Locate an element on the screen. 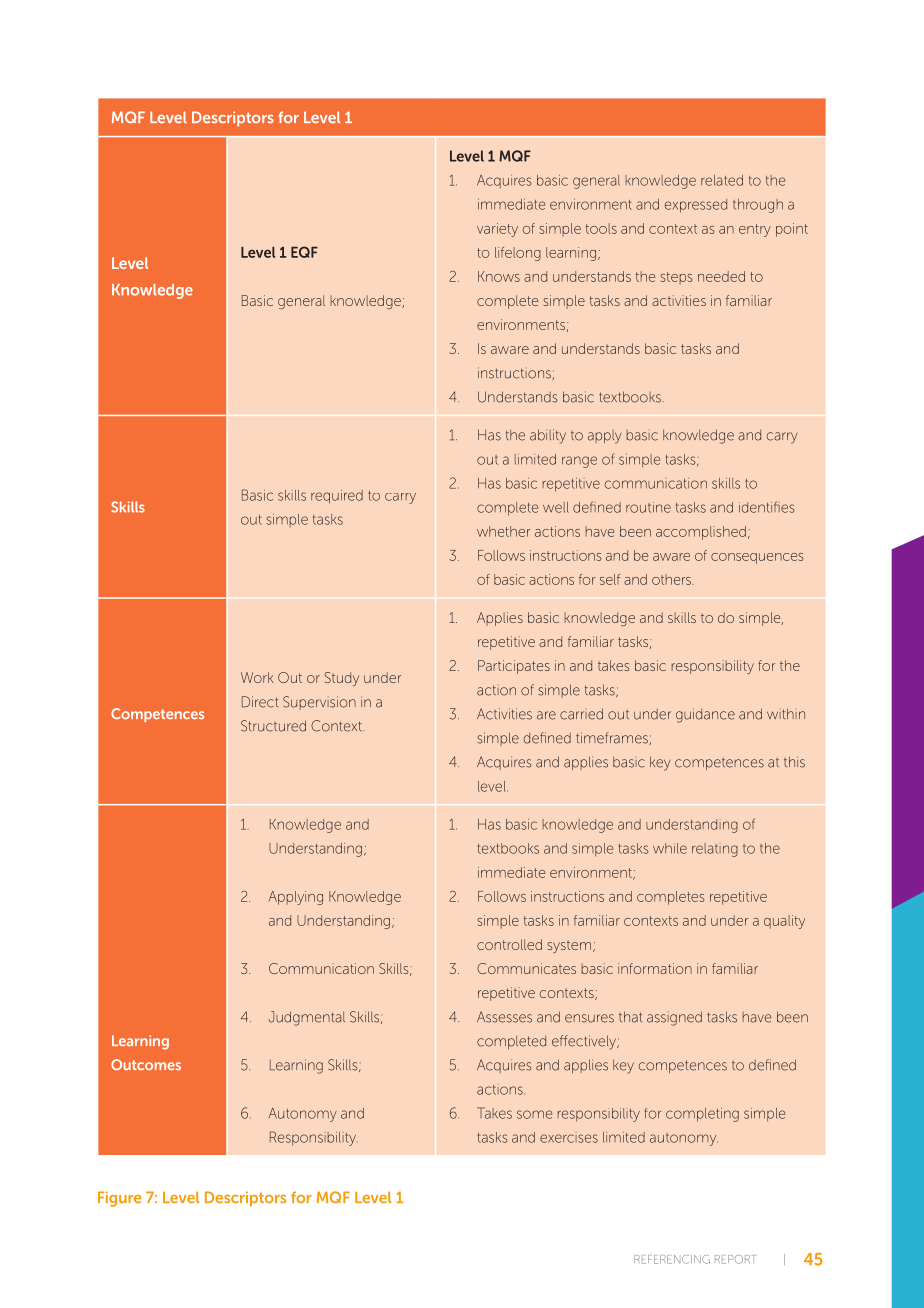 The height and width of the screenshot is (1308, 924). Outcomes is located at coordinates (146, 1064).
